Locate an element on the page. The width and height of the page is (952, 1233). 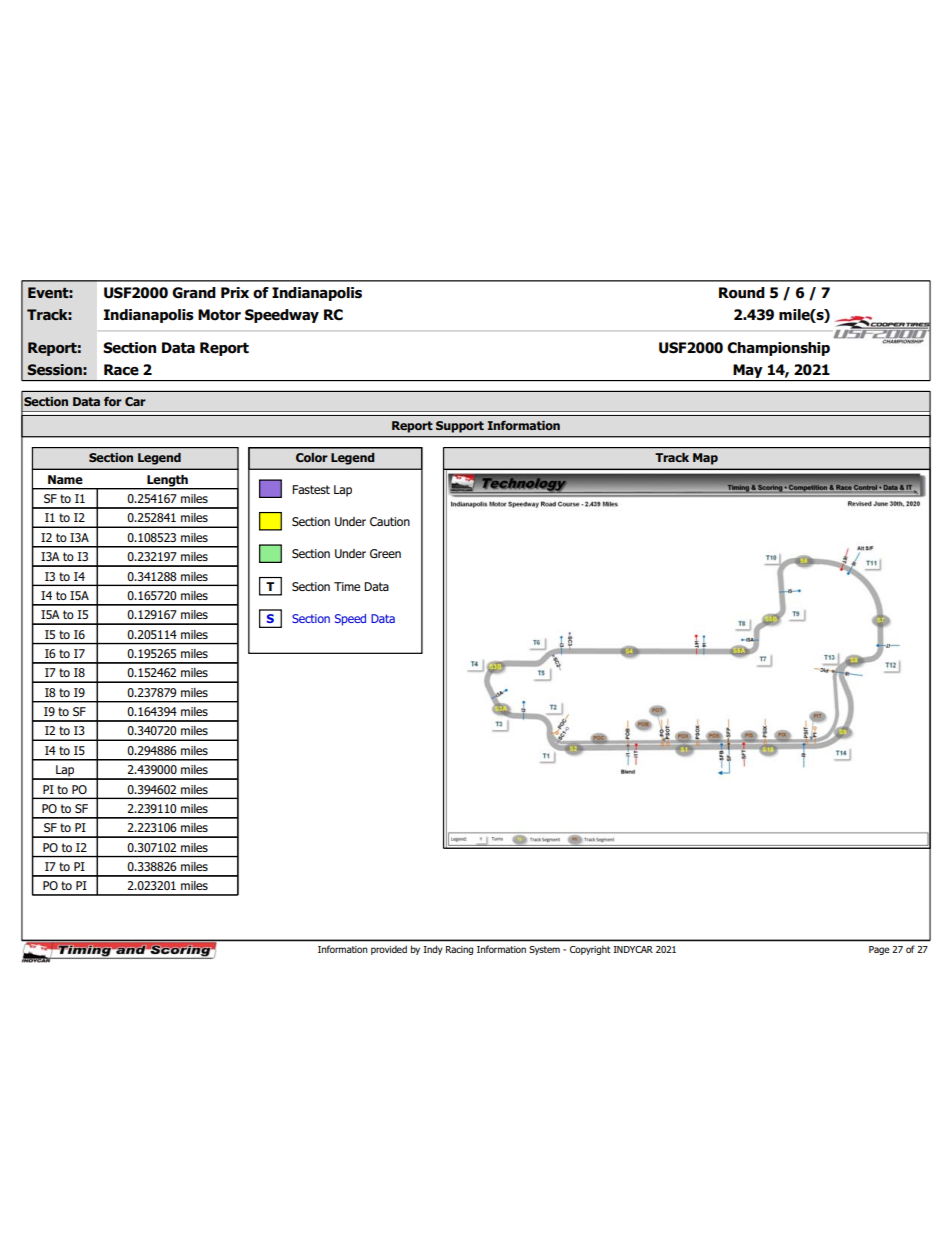
Support is located at coordinates (460, 427).
